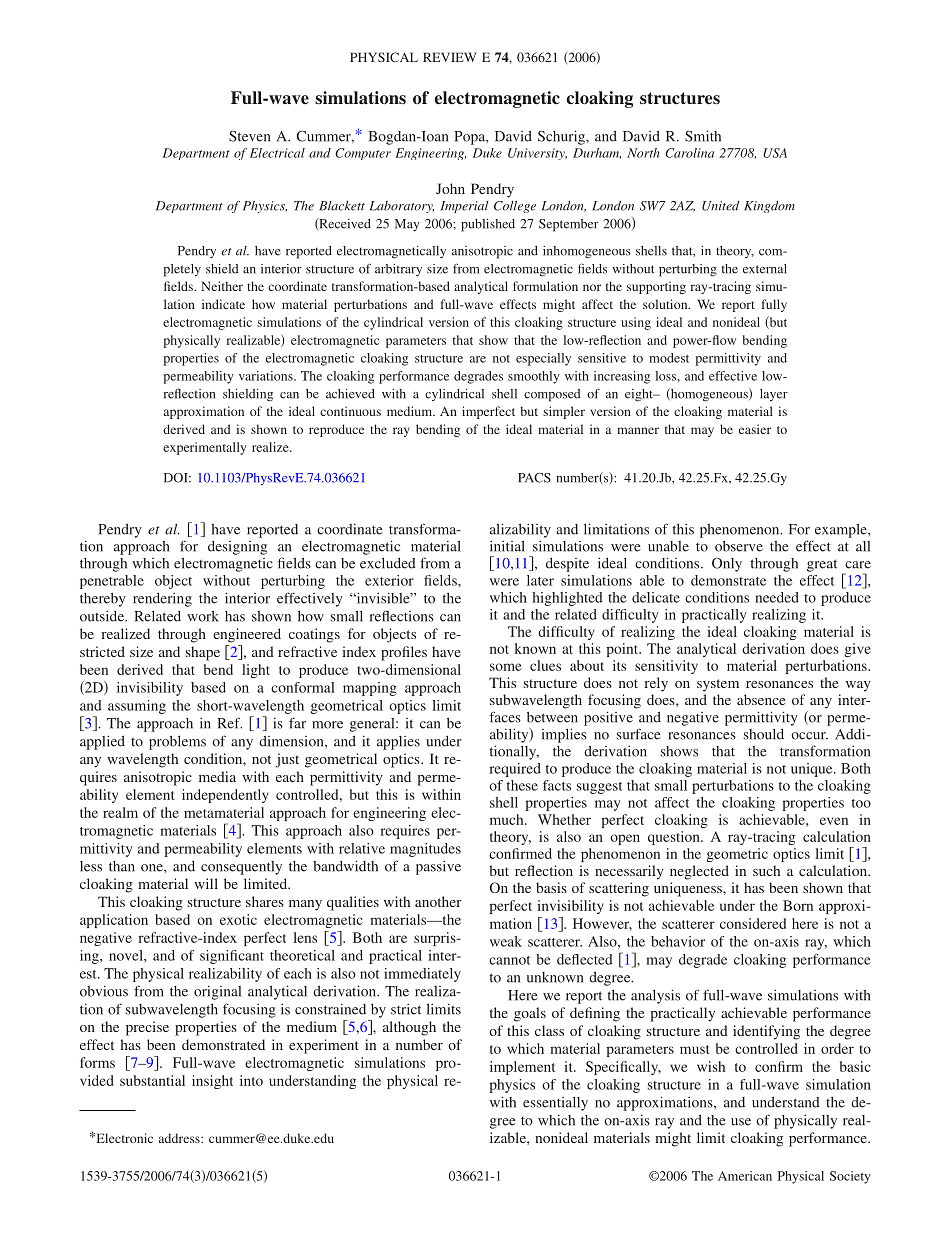 The width and height of the screenshot is (952, 1233). I want to click on Computer, so click(363, 154).
